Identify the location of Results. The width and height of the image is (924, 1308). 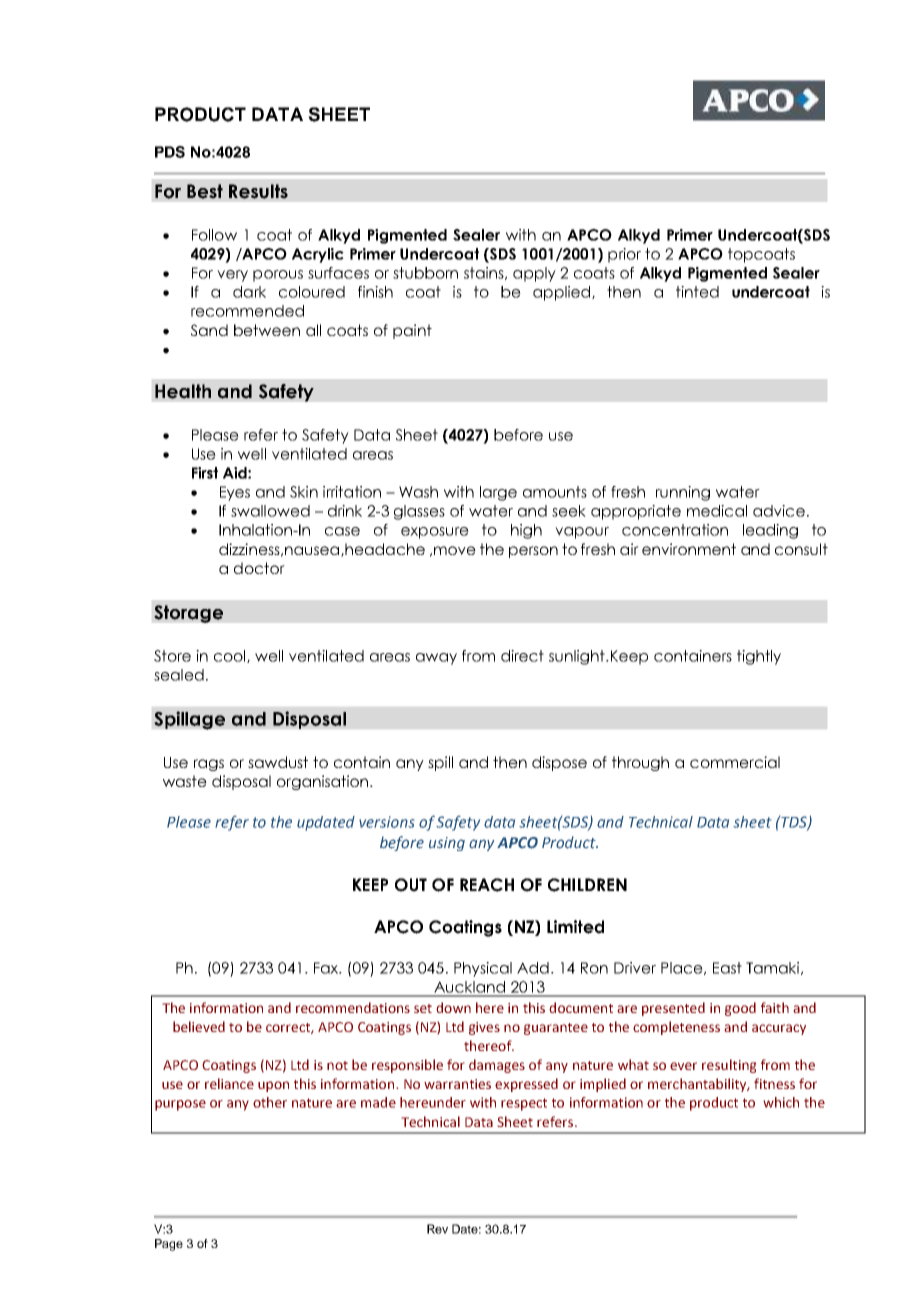
(258, 191).
